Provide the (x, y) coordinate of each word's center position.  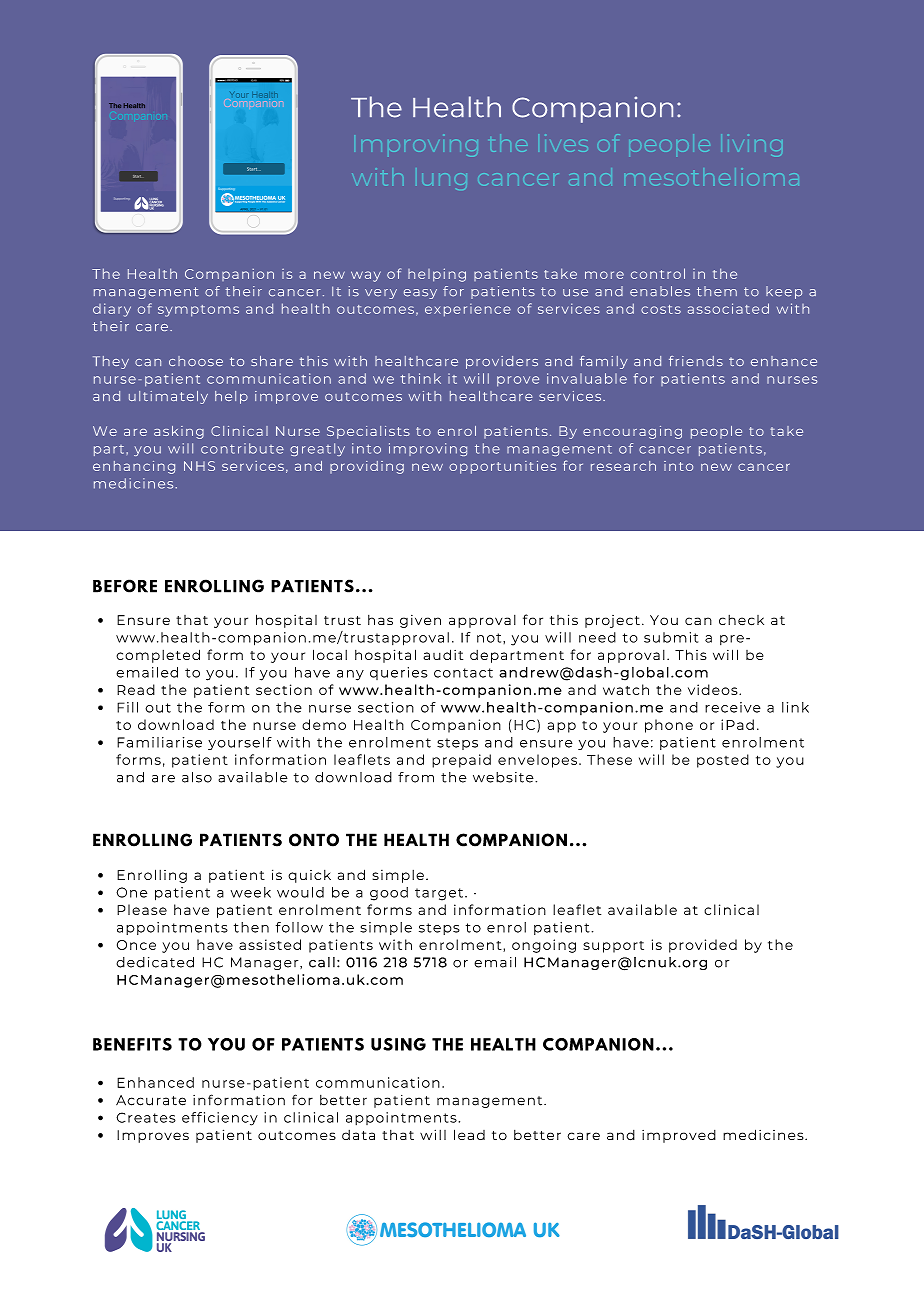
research (623, 466)
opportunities (502, 467)
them (717, 291)
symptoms (198, 311)
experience (468, 310)
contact (463, 673)
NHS (199, 466)
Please (142, 909)
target (440, 894)
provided (703, 946)
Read (136, 689)
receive (733, 707)
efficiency (220, 1119)
